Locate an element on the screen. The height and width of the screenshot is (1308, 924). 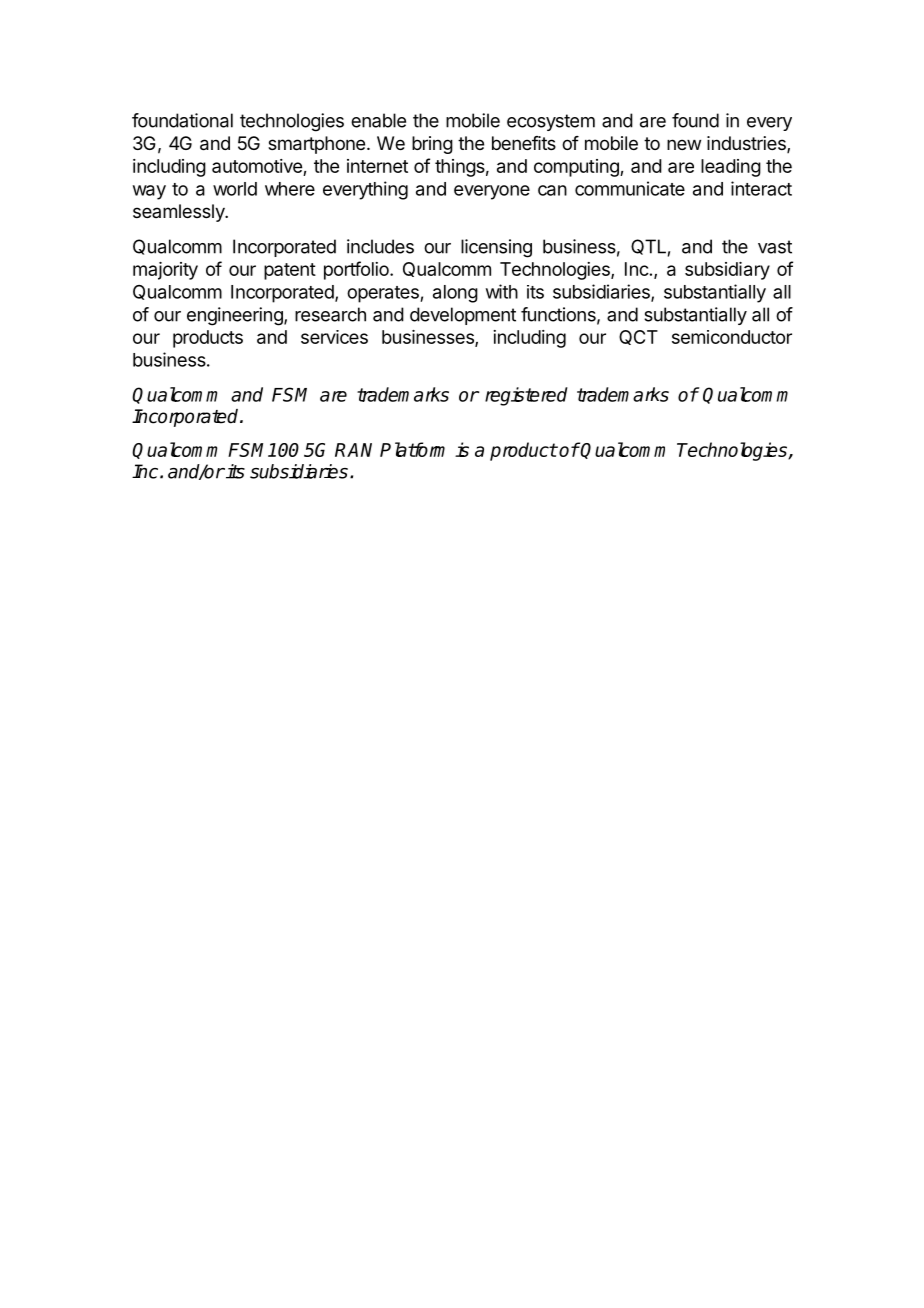
can is located at coordinates (552, 190).
